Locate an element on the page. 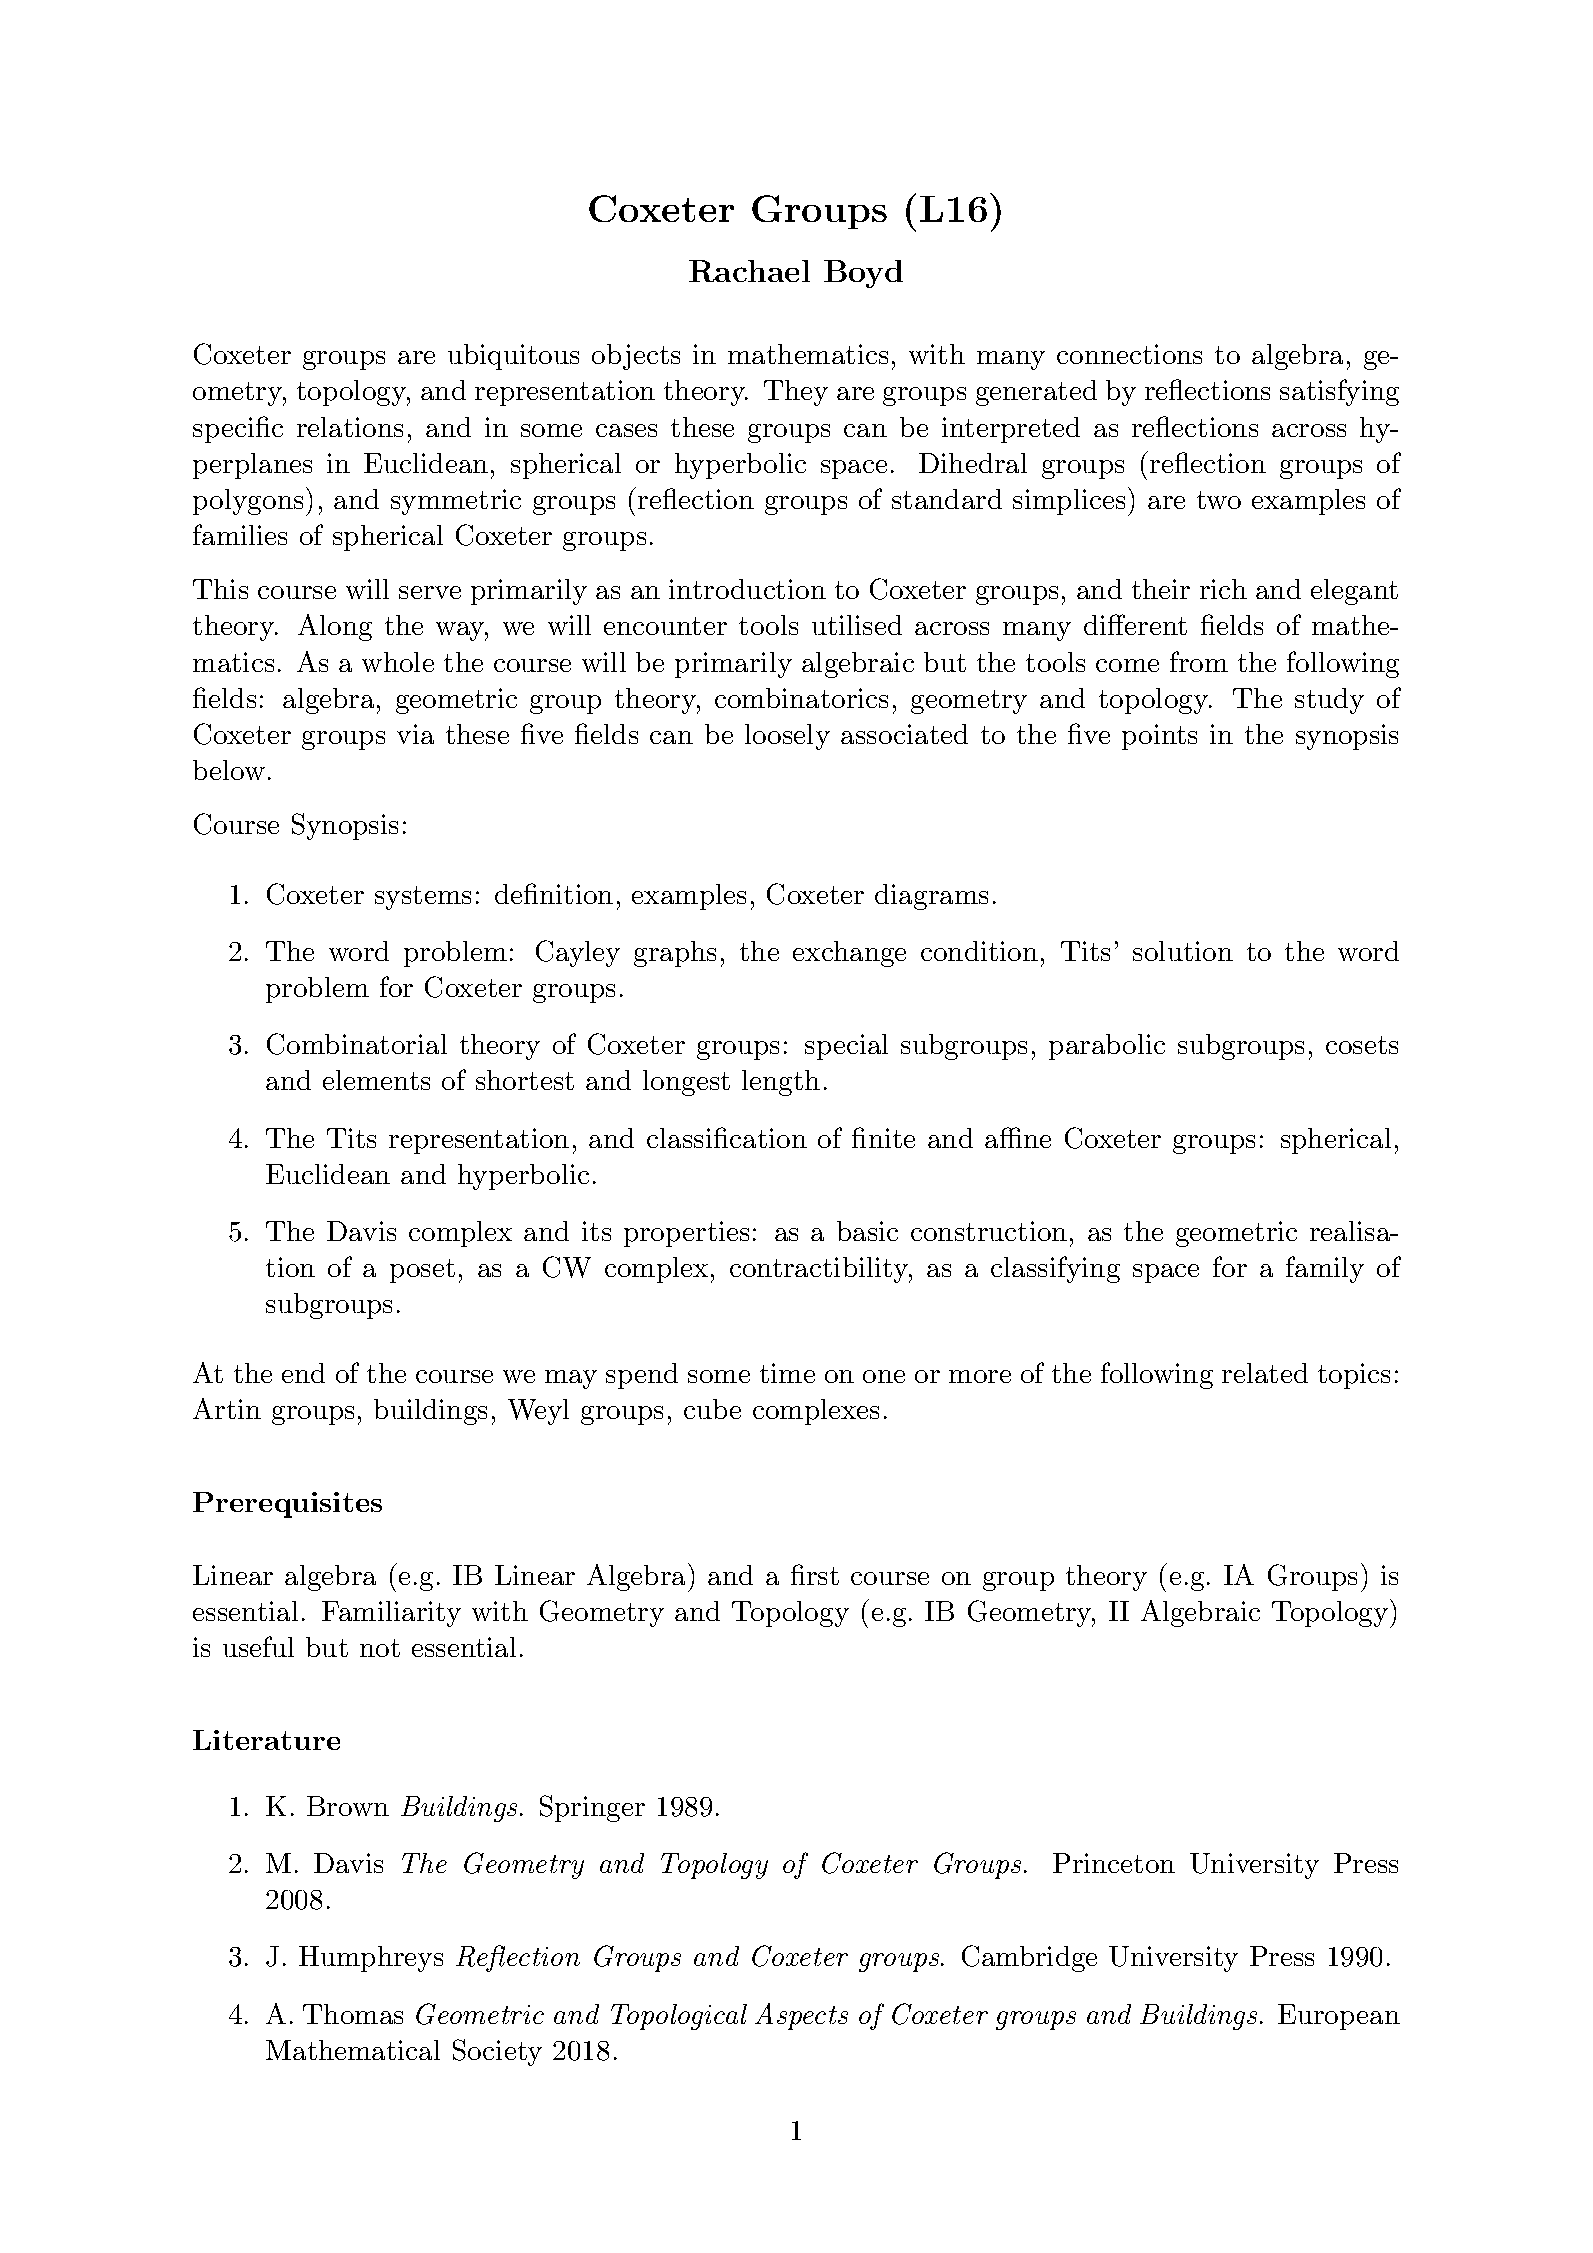 This document has height=2253, width=1593. Rachael is located at coordinates (749, 271).
